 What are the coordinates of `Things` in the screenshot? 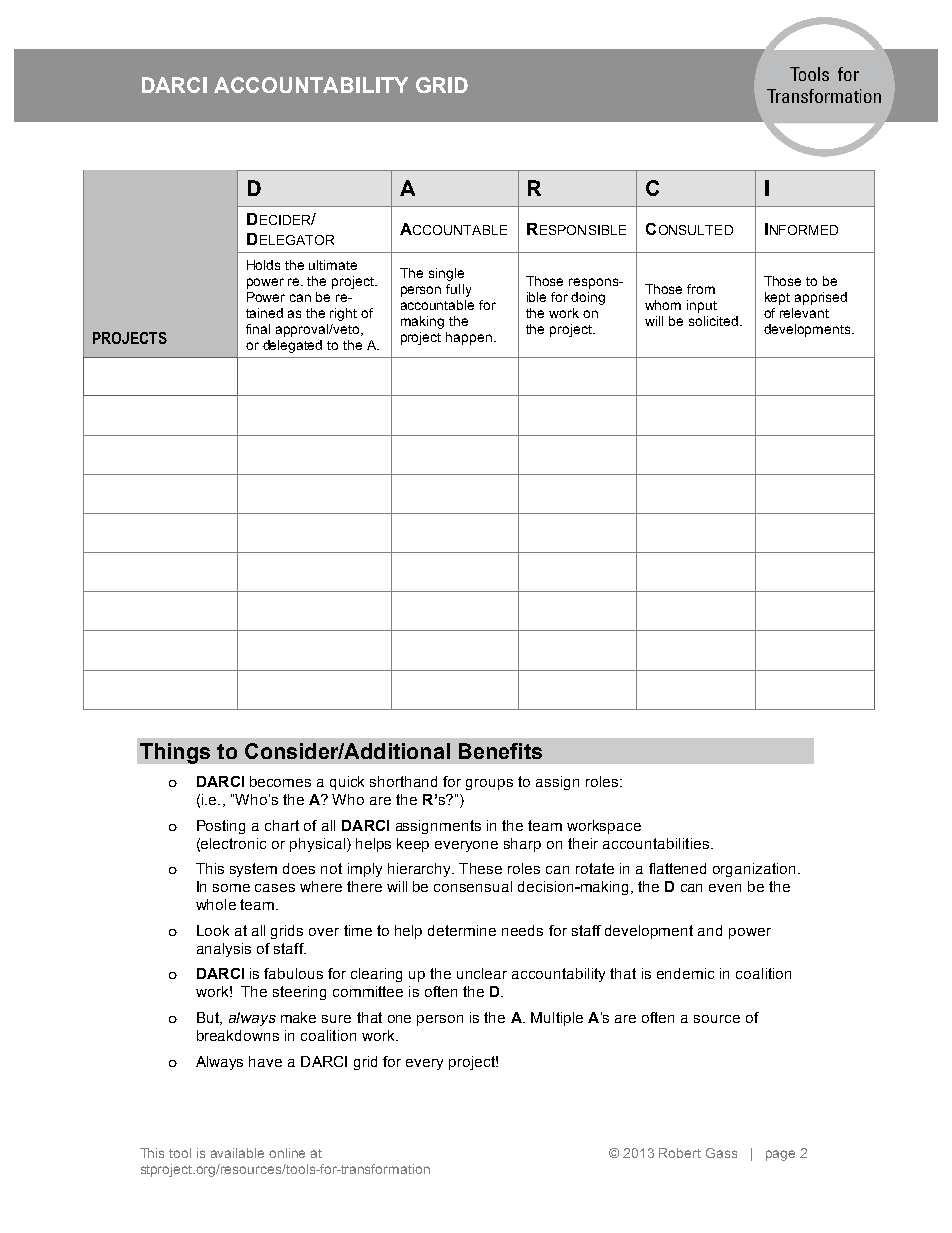 It's located at (175, 753).
